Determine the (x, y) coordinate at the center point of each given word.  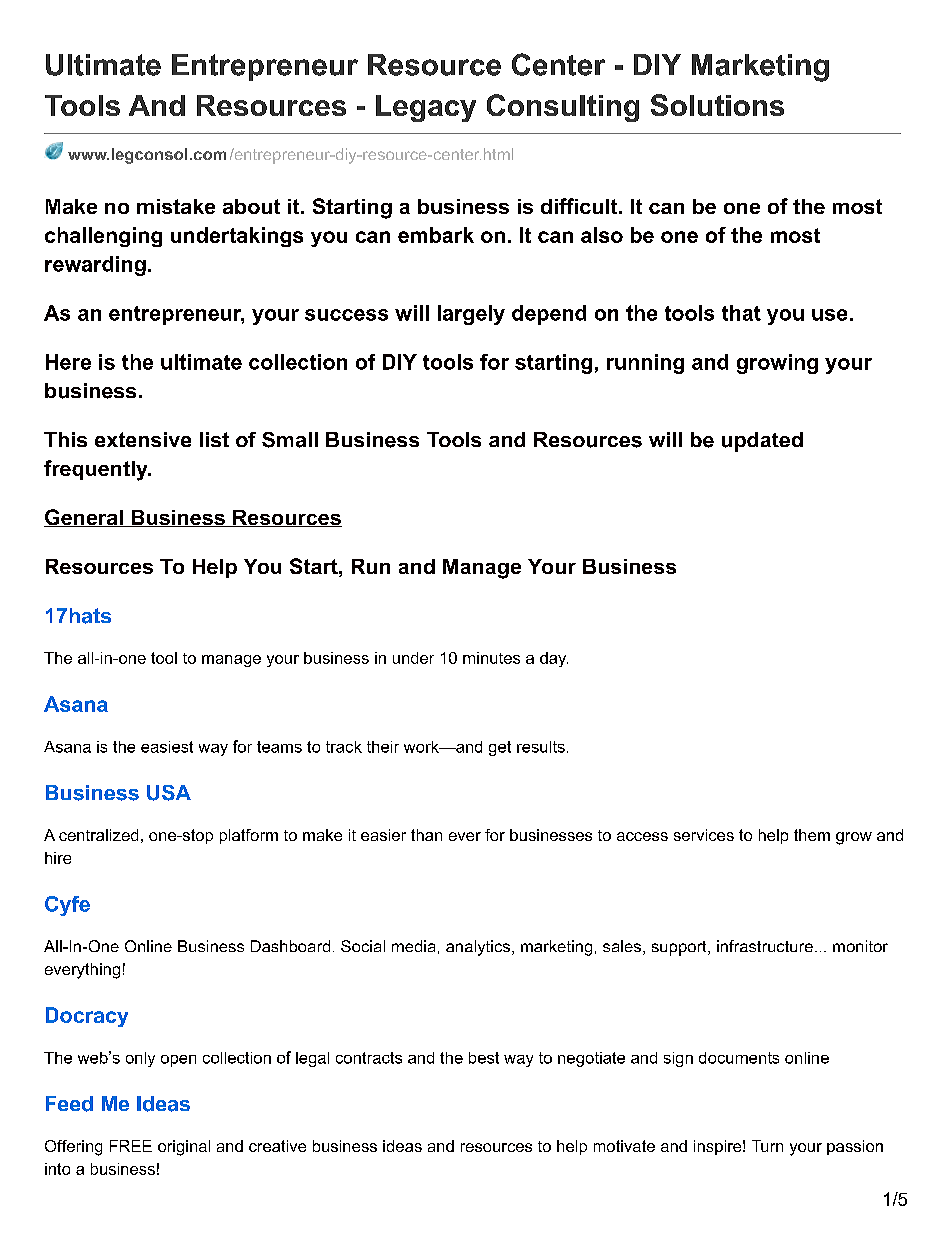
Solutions (717, 105)
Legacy (426, 108)
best (484, 1058)
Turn (767, 1146)
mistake (176, 206)
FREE (131, 1146)
